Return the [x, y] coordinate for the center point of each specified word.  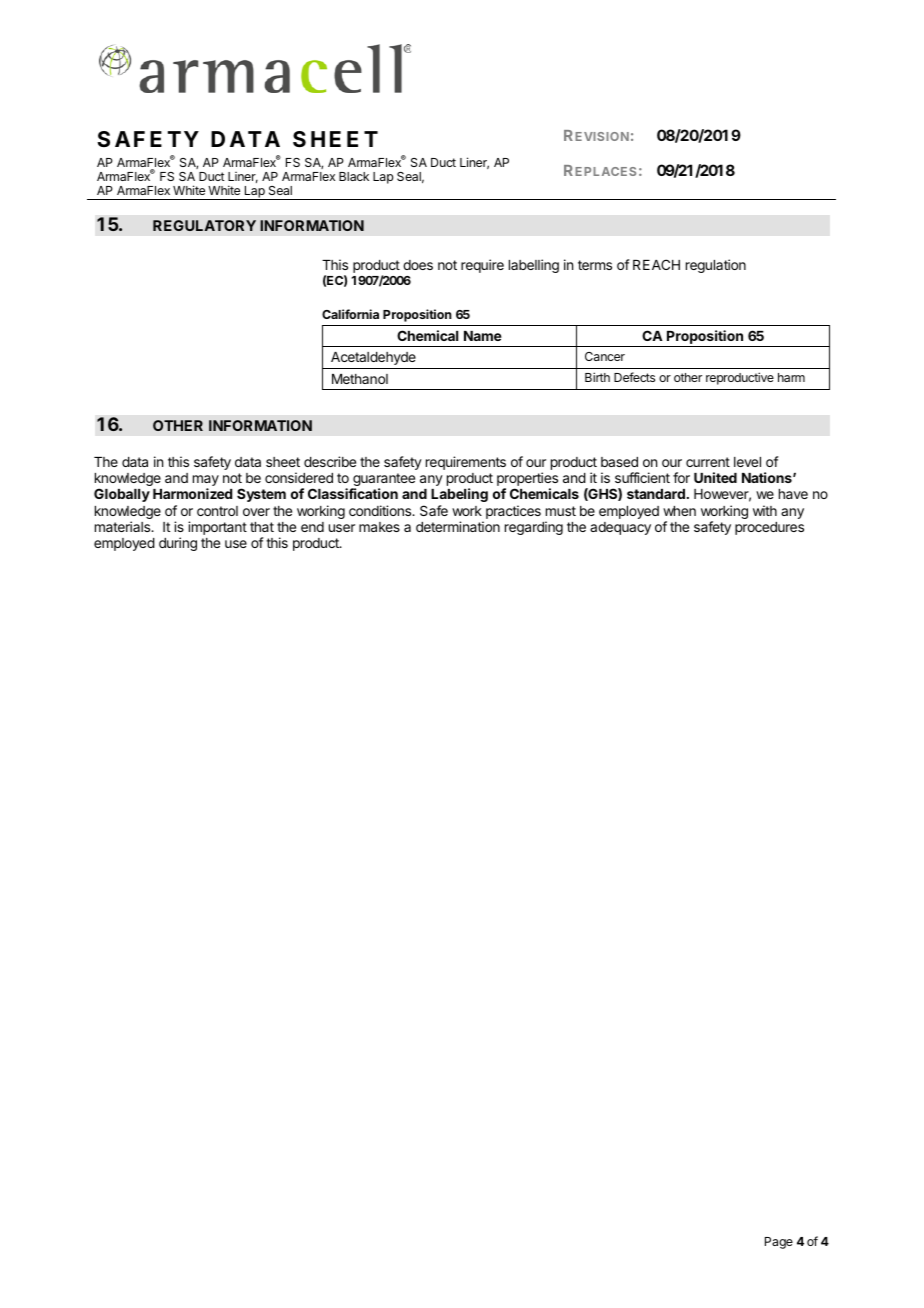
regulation [716, 266]
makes [379, 527]
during [178, 544]
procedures [769, 528]
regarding [534, 528]
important [217, 528]
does [418, 265]
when [679, 511]
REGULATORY [204, 225]
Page [779, 1243]
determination [458, 526]
